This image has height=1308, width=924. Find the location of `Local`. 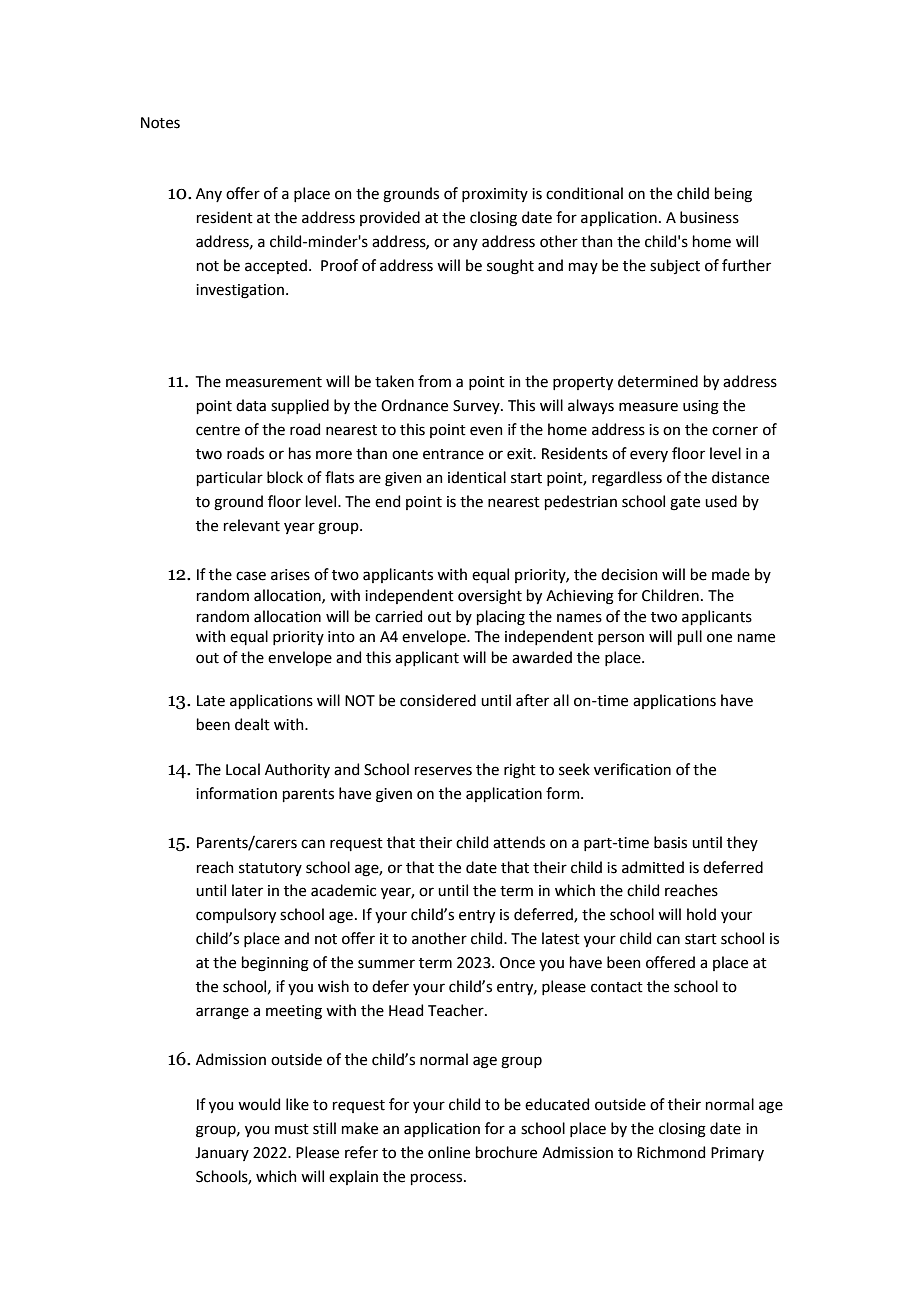

Local is located at coordinates (243, 769).
